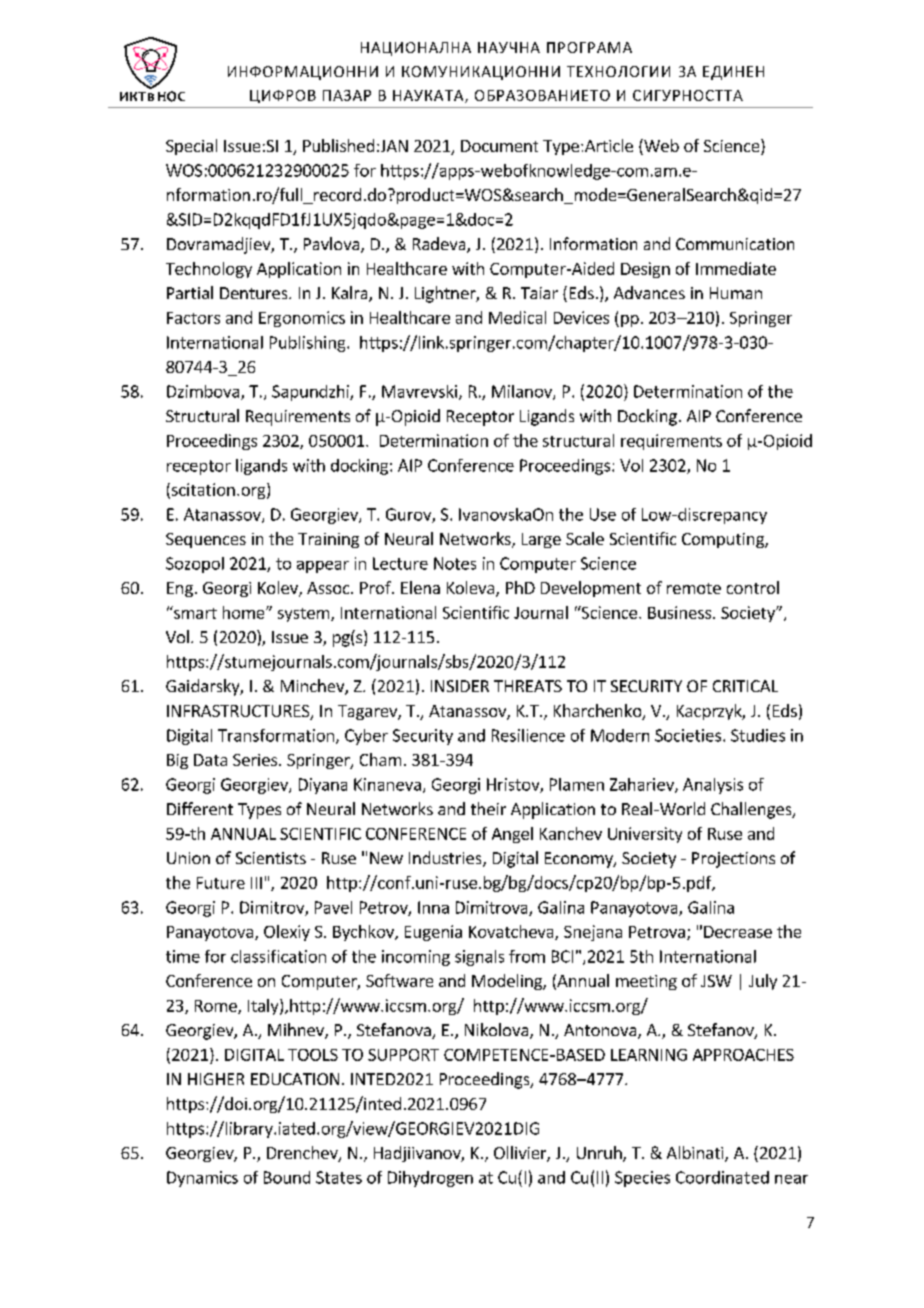 Image resolution: width=924 pixels, height=1308 pixels. I want to click on Document, so click(499, 146).
